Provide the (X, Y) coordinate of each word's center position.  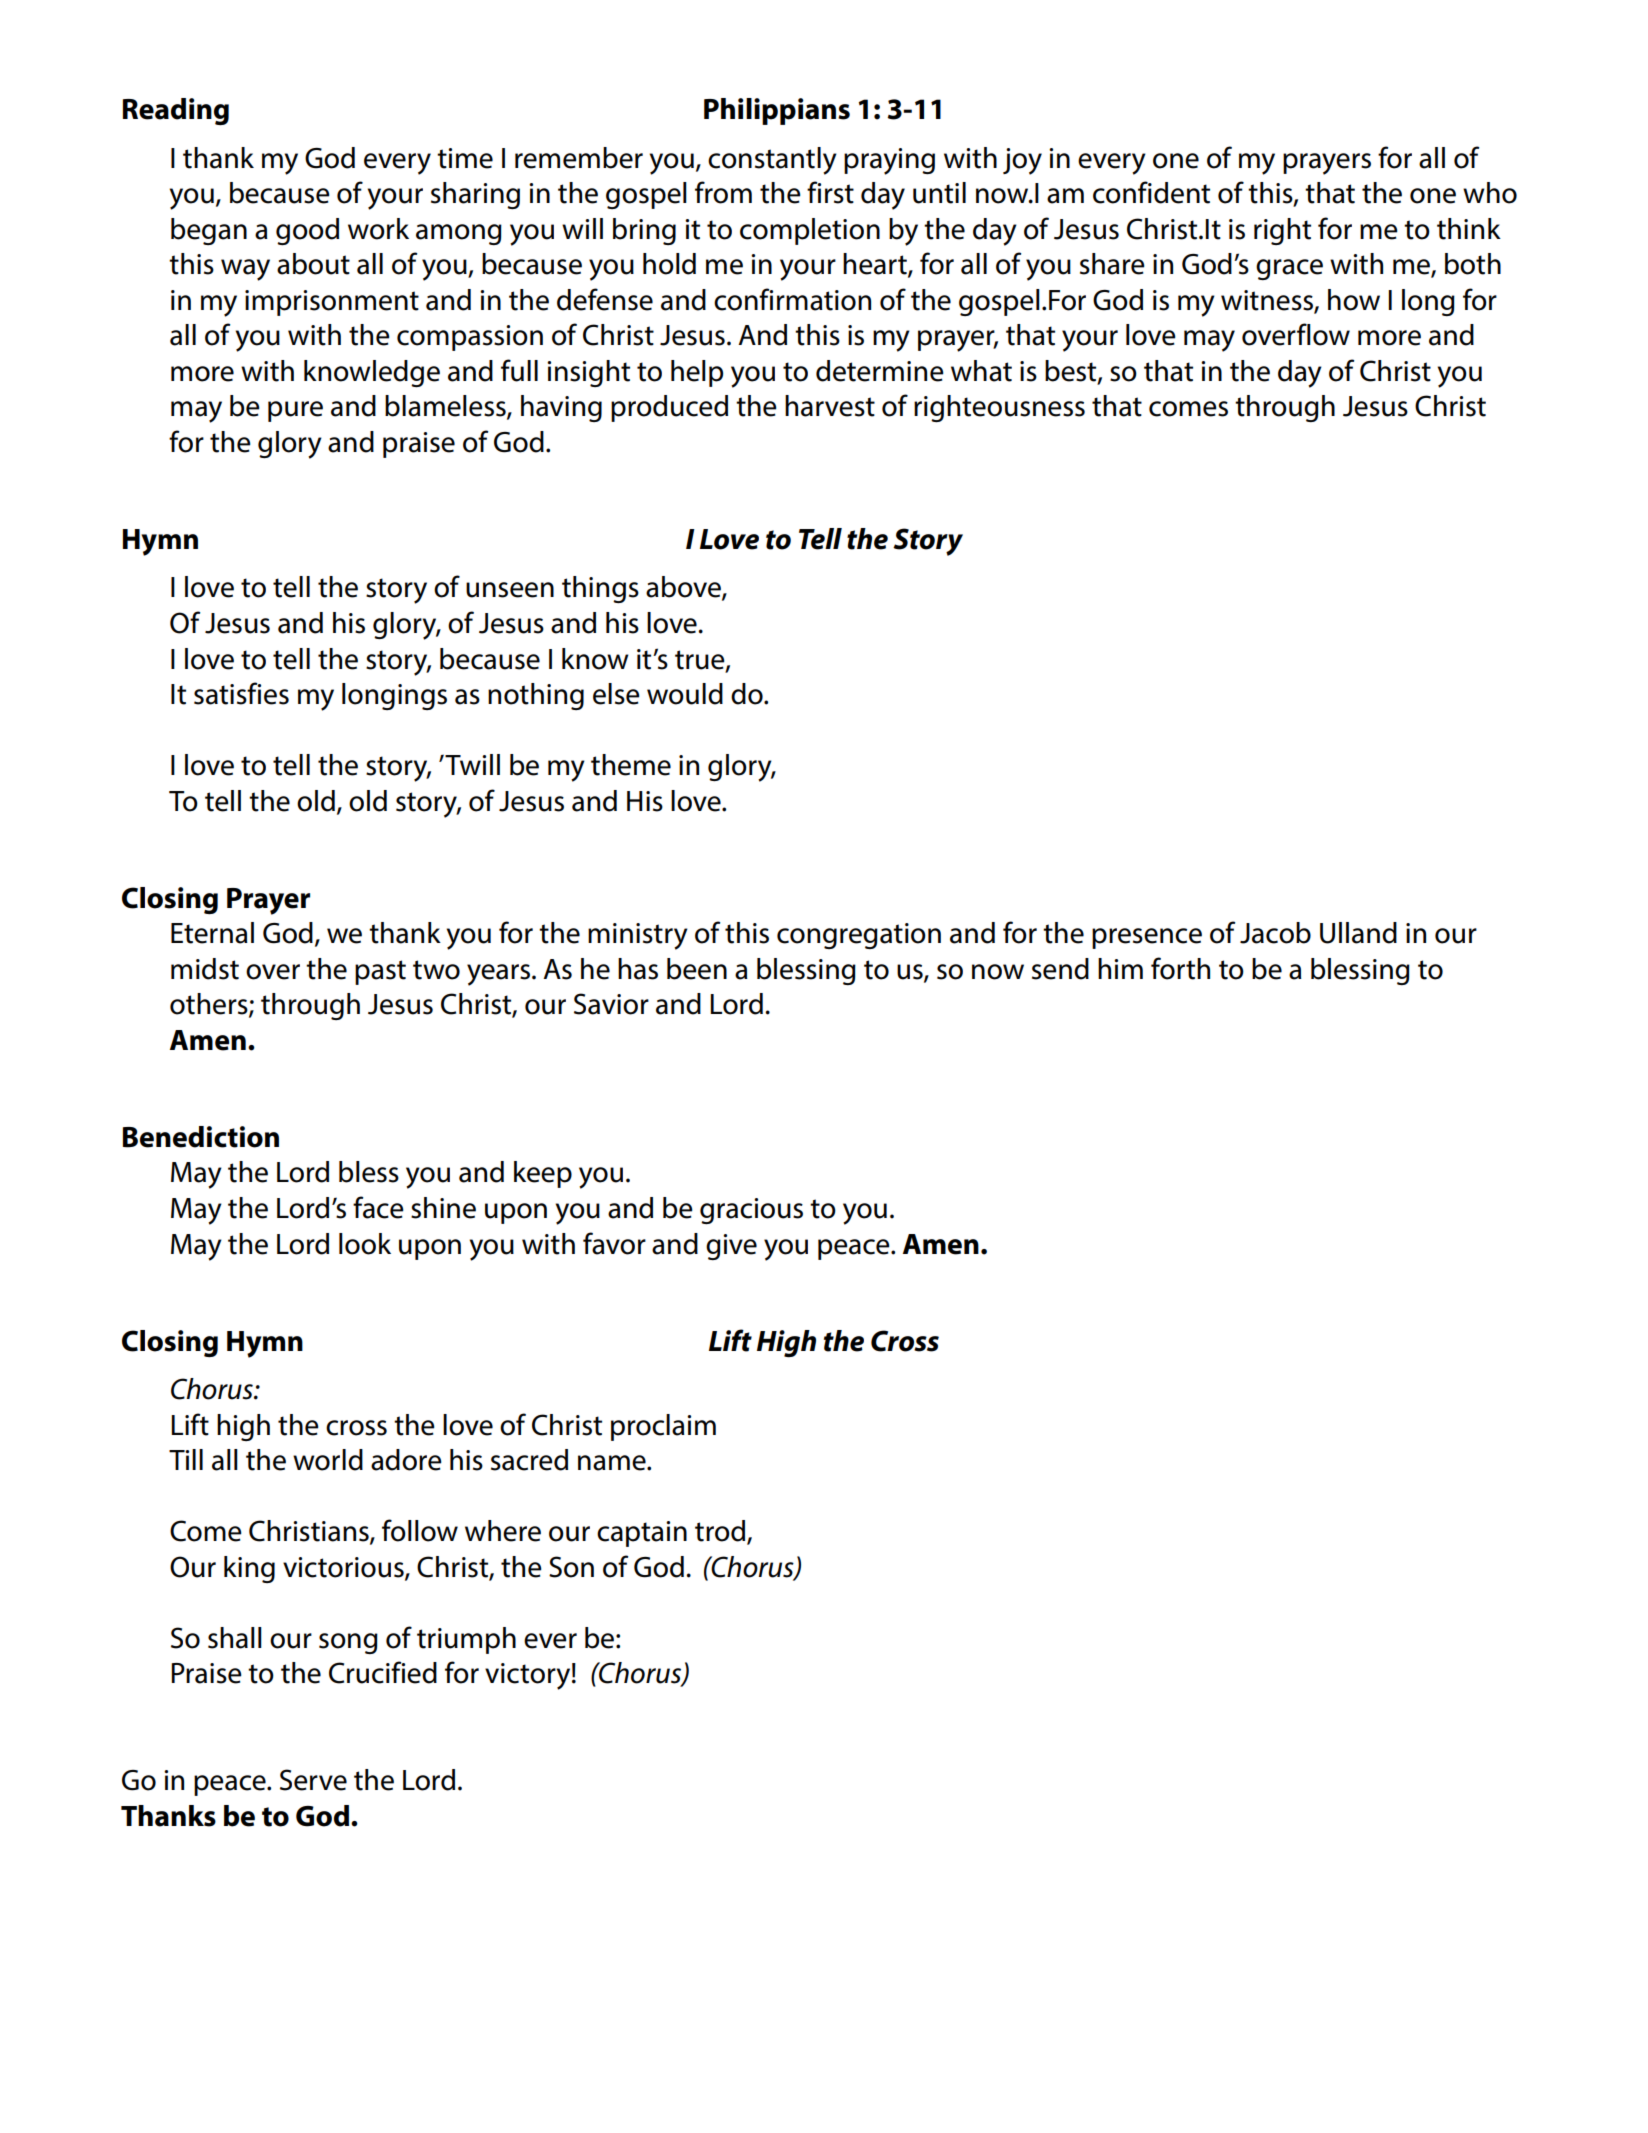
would (685, 694)
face (378, 1207)
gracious (751, 1211)
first (830, 192)
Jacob (1275, 933)
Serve (313, 1780)
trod (720, 1531)
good (307, 231)
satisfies (241, 693)
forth (1180, 968)
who (1490, 193)
